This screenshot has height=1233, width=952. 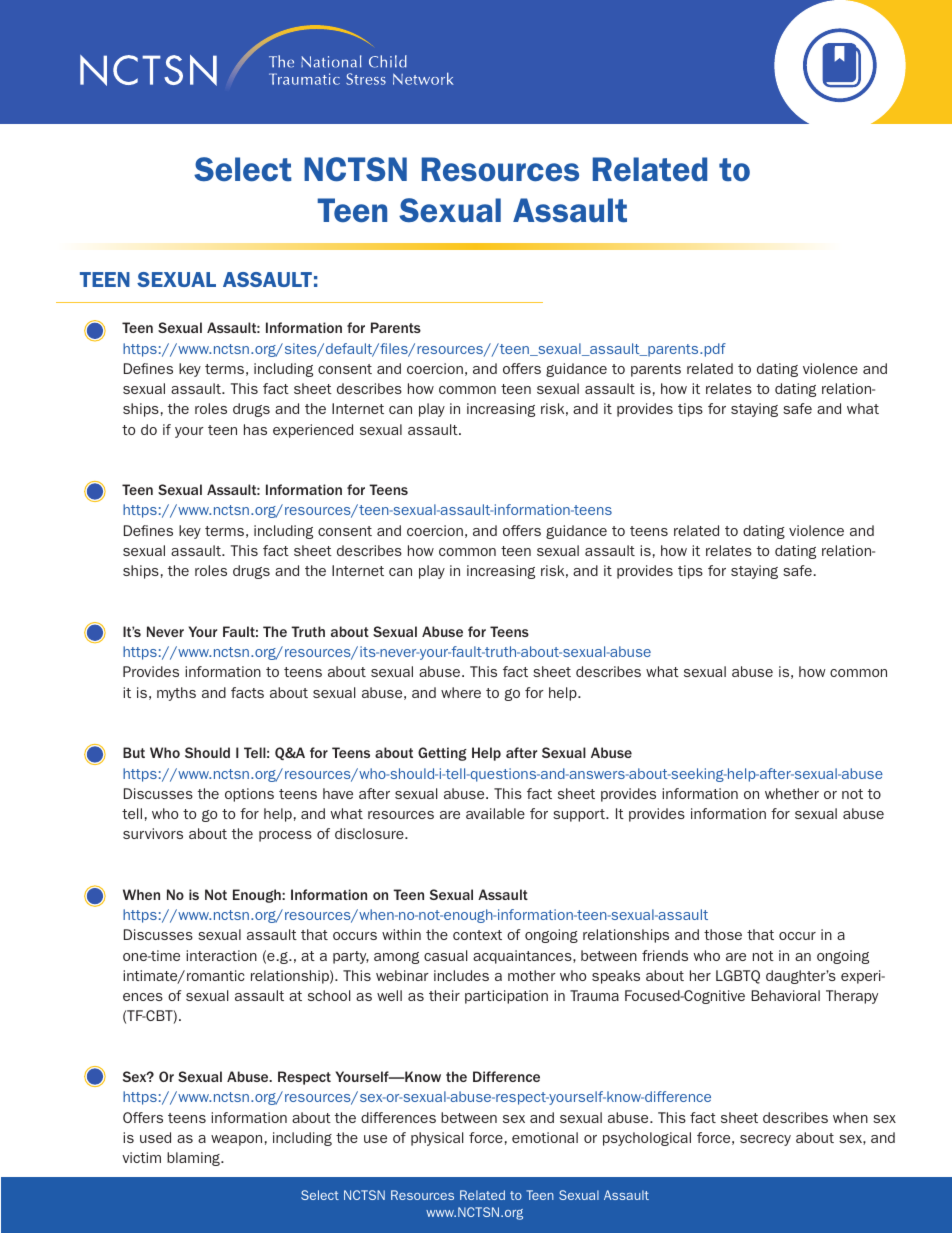 What do you see at coordinates (461, 692) in the screenshot?
I see `where` at bounding box center [461, 692].
